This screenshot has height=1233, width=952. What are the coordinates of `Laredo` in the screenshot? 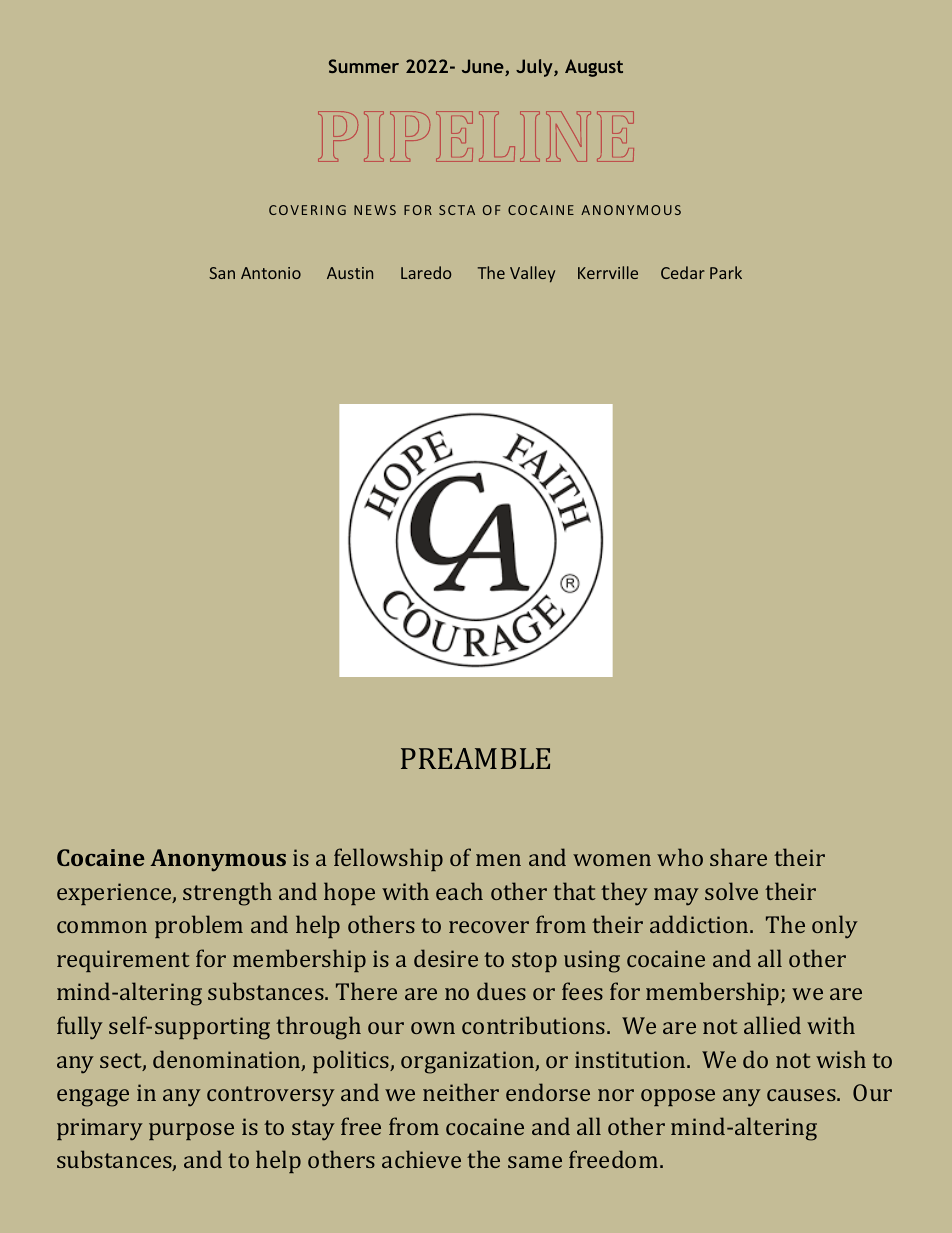 It's located at (426, 272).
